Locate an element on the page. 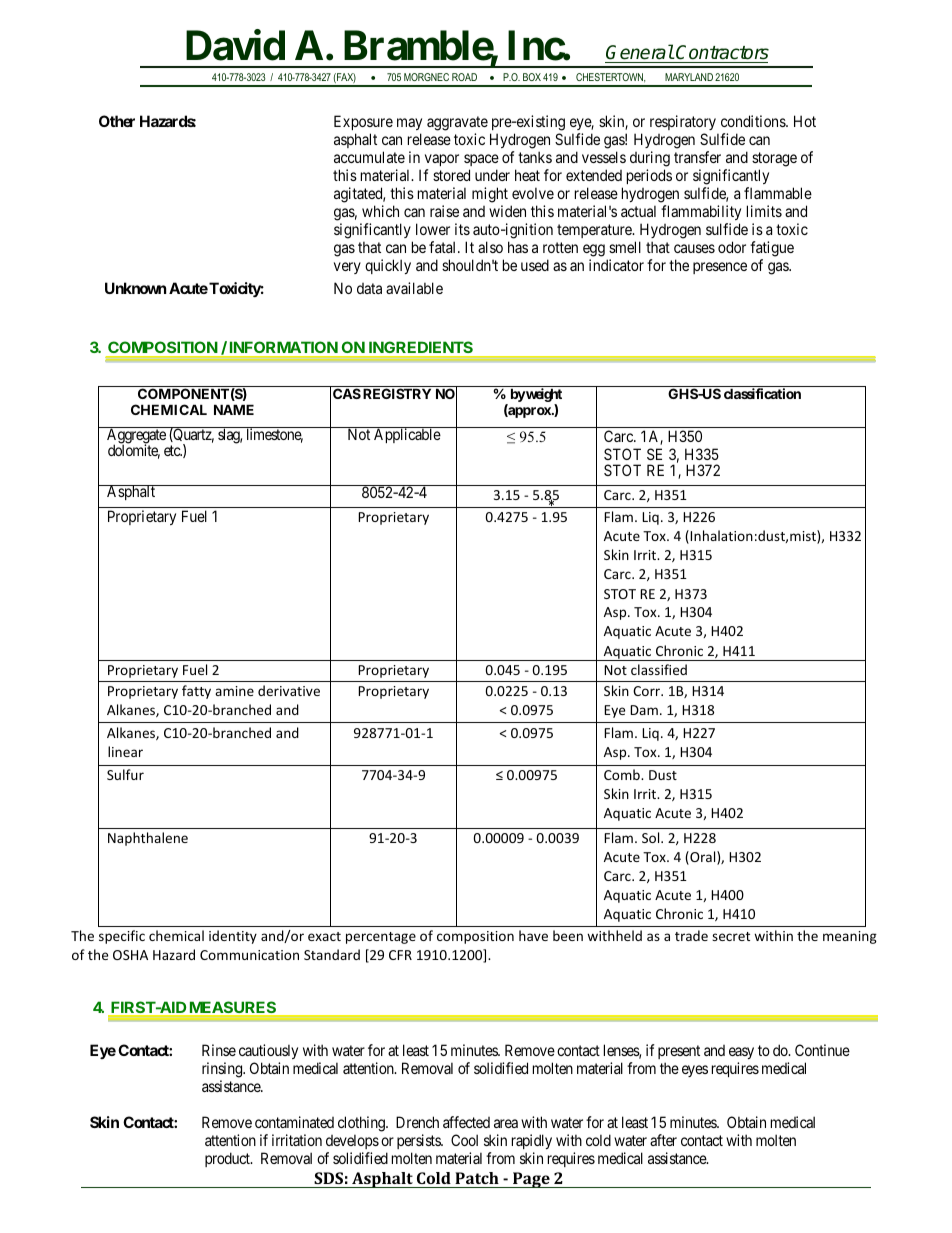 This image has width=952, height=1233. fatty is located at coordinates (196, 692).
